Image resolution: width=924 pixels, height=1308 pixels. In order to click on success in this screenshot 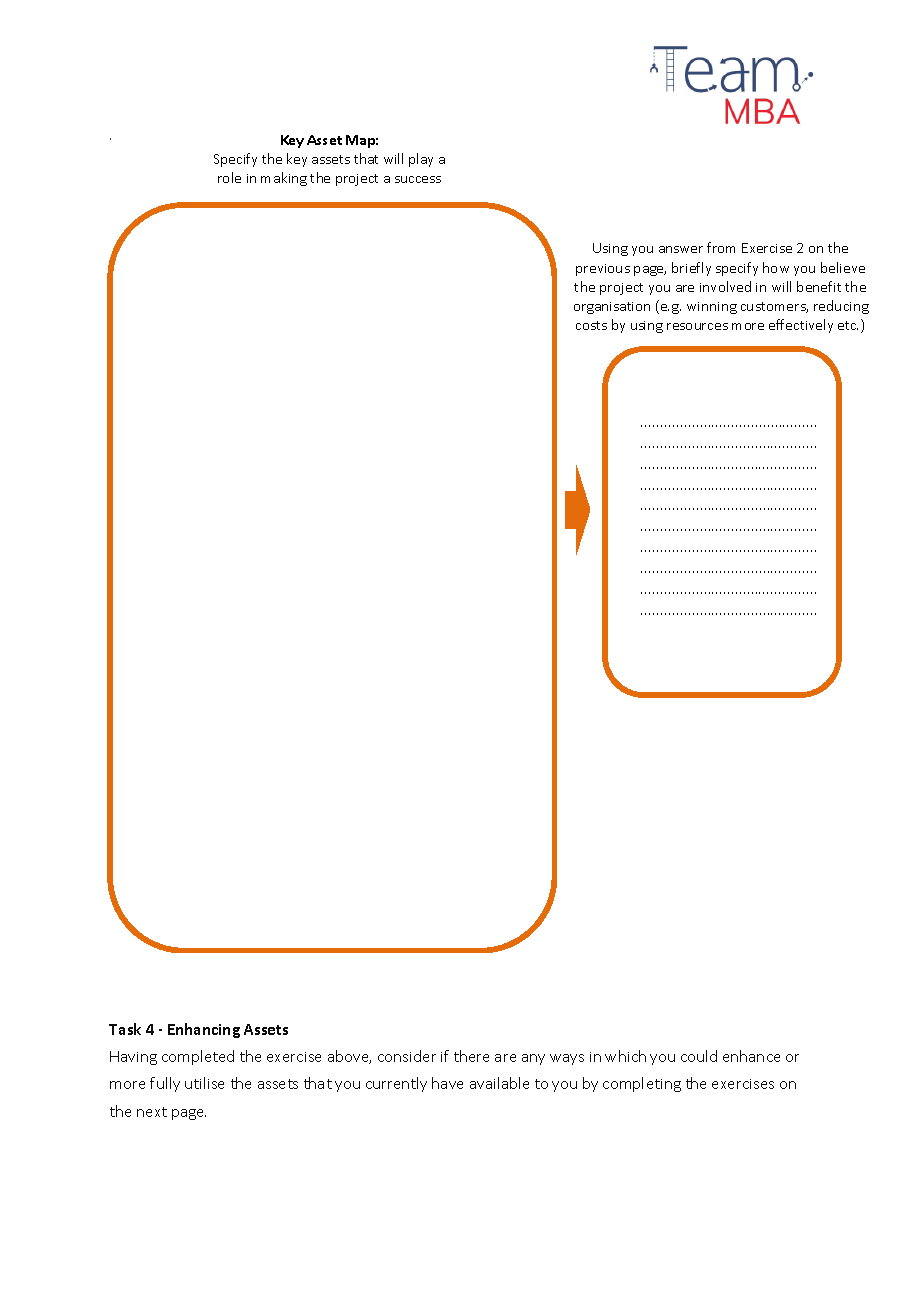, I will do `click(418, 179)`.
